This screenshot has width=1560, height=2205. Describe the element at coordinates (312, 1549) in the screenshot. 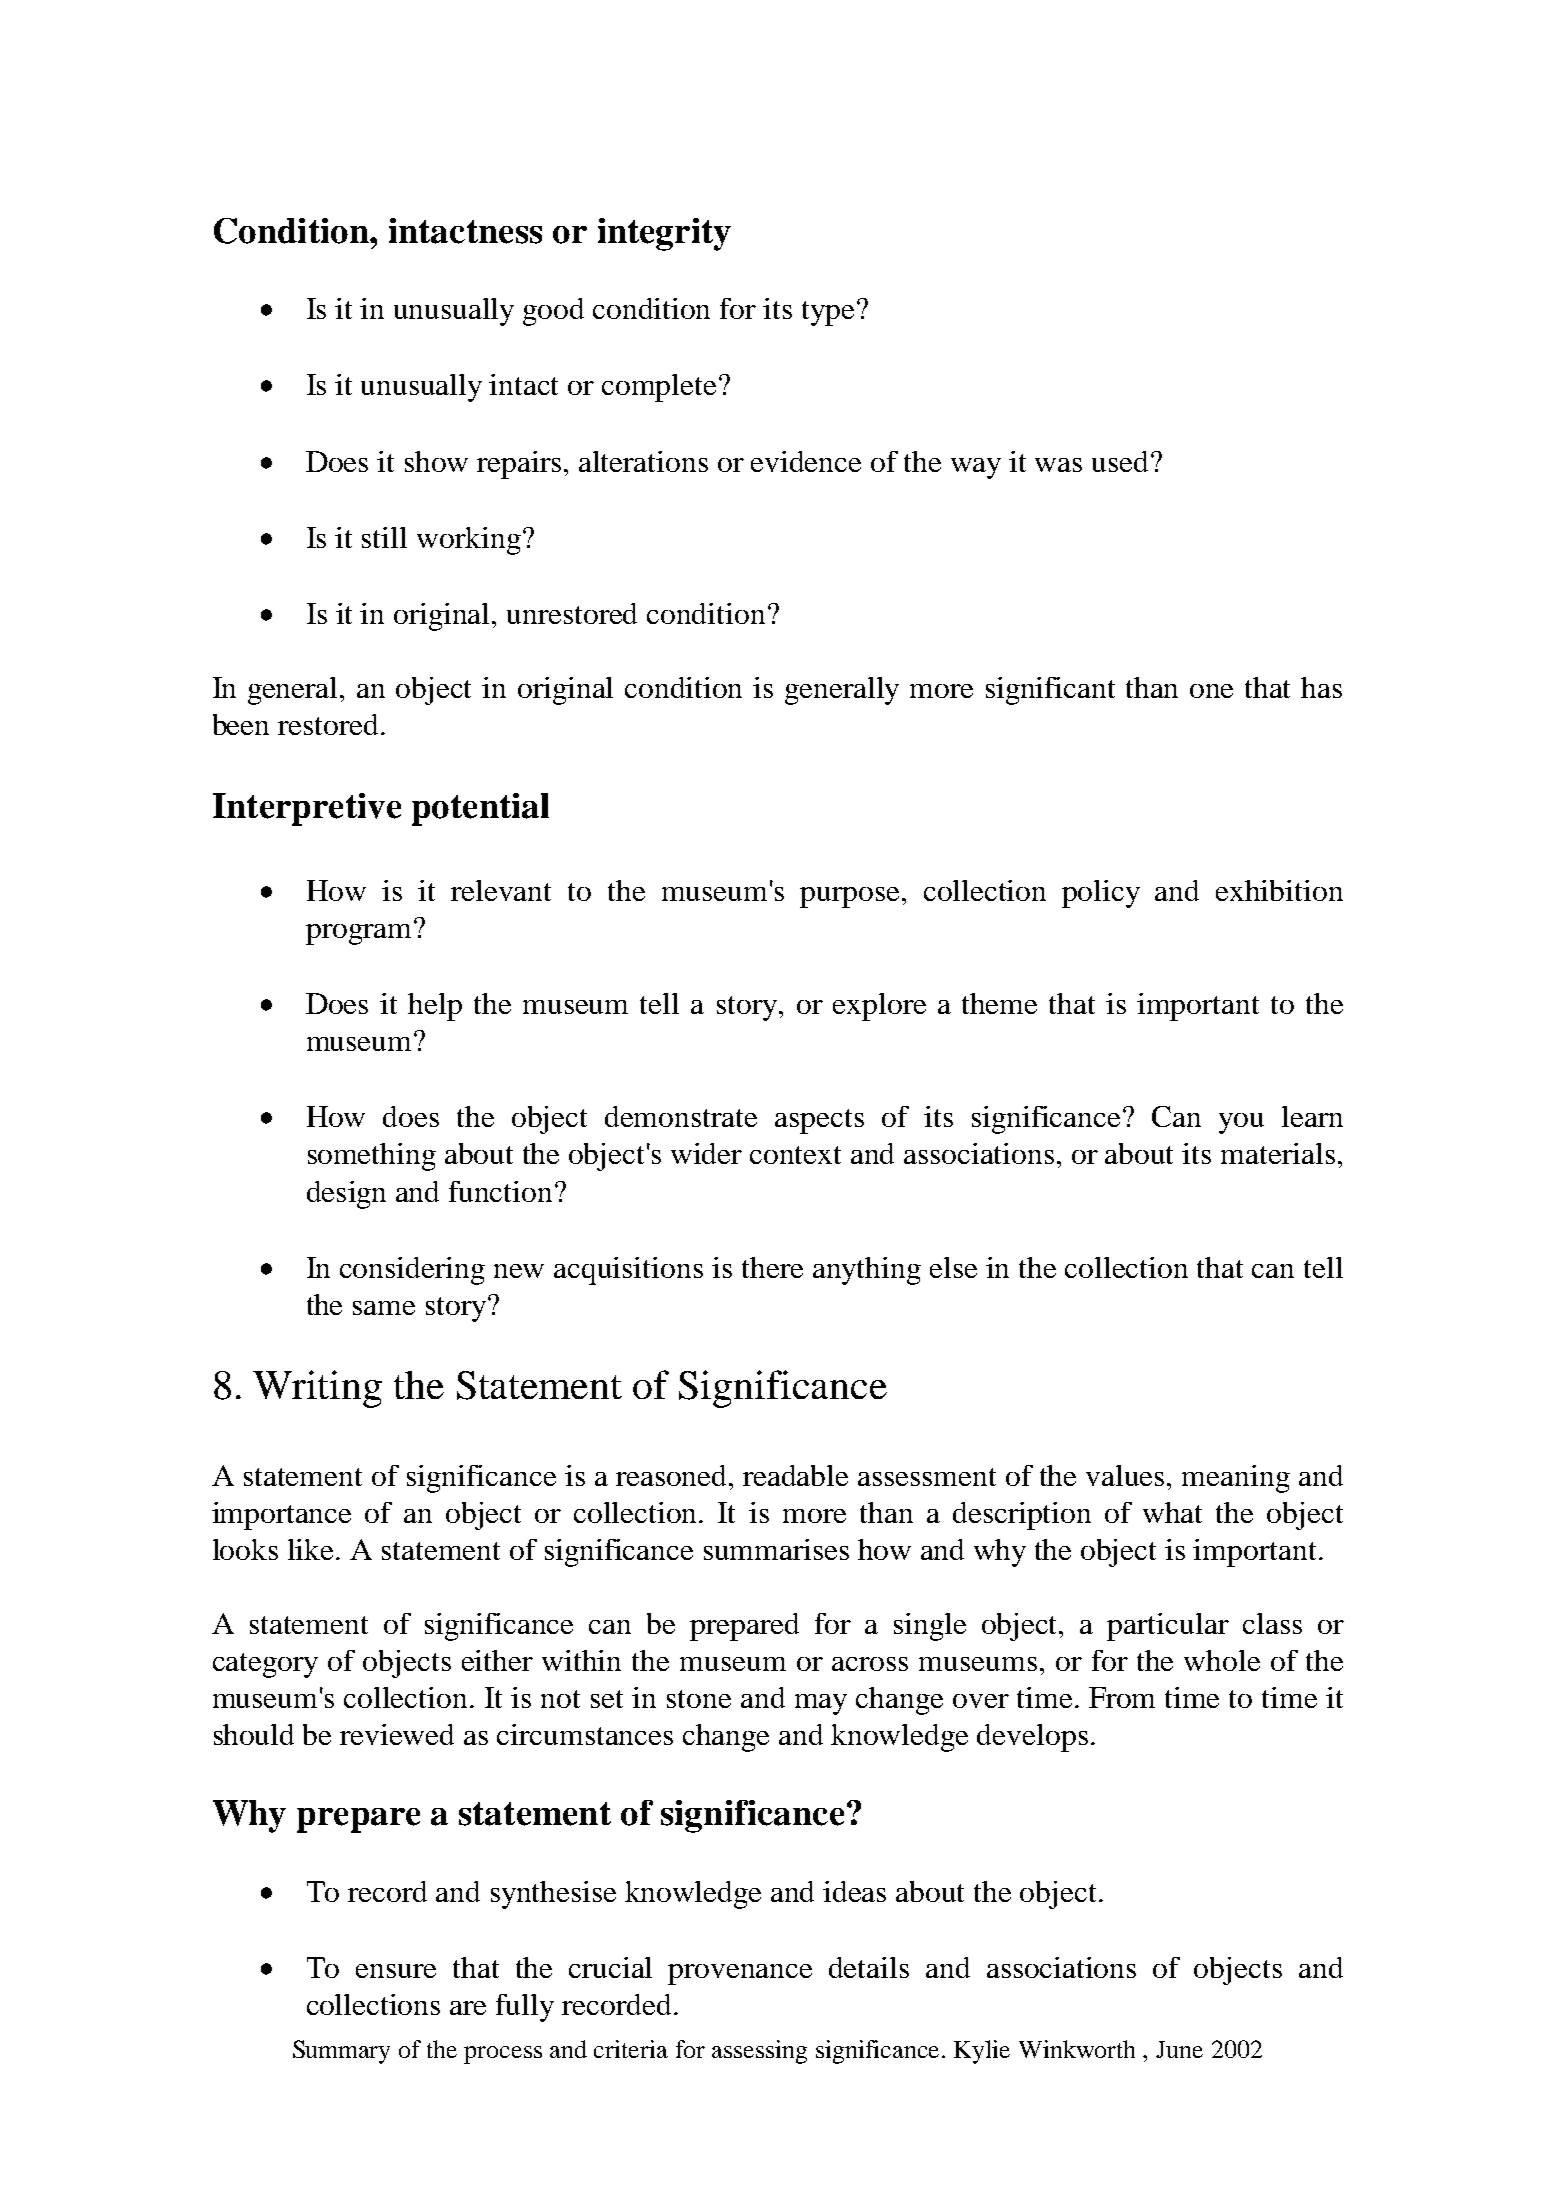

I see `like` at that location.
